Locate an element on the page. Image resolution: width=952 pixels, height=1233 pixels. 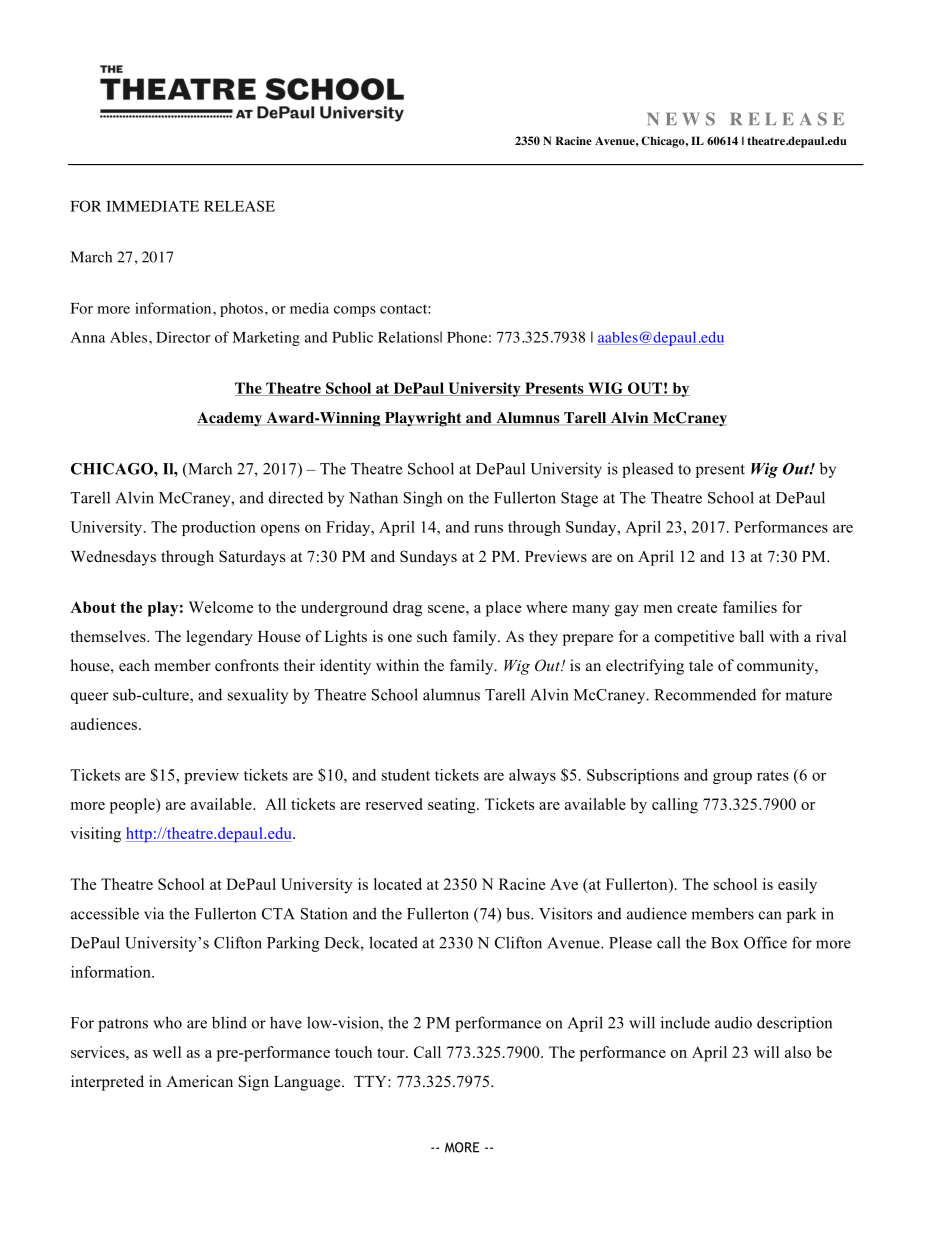
easily is located at coordinates (797, 886).
